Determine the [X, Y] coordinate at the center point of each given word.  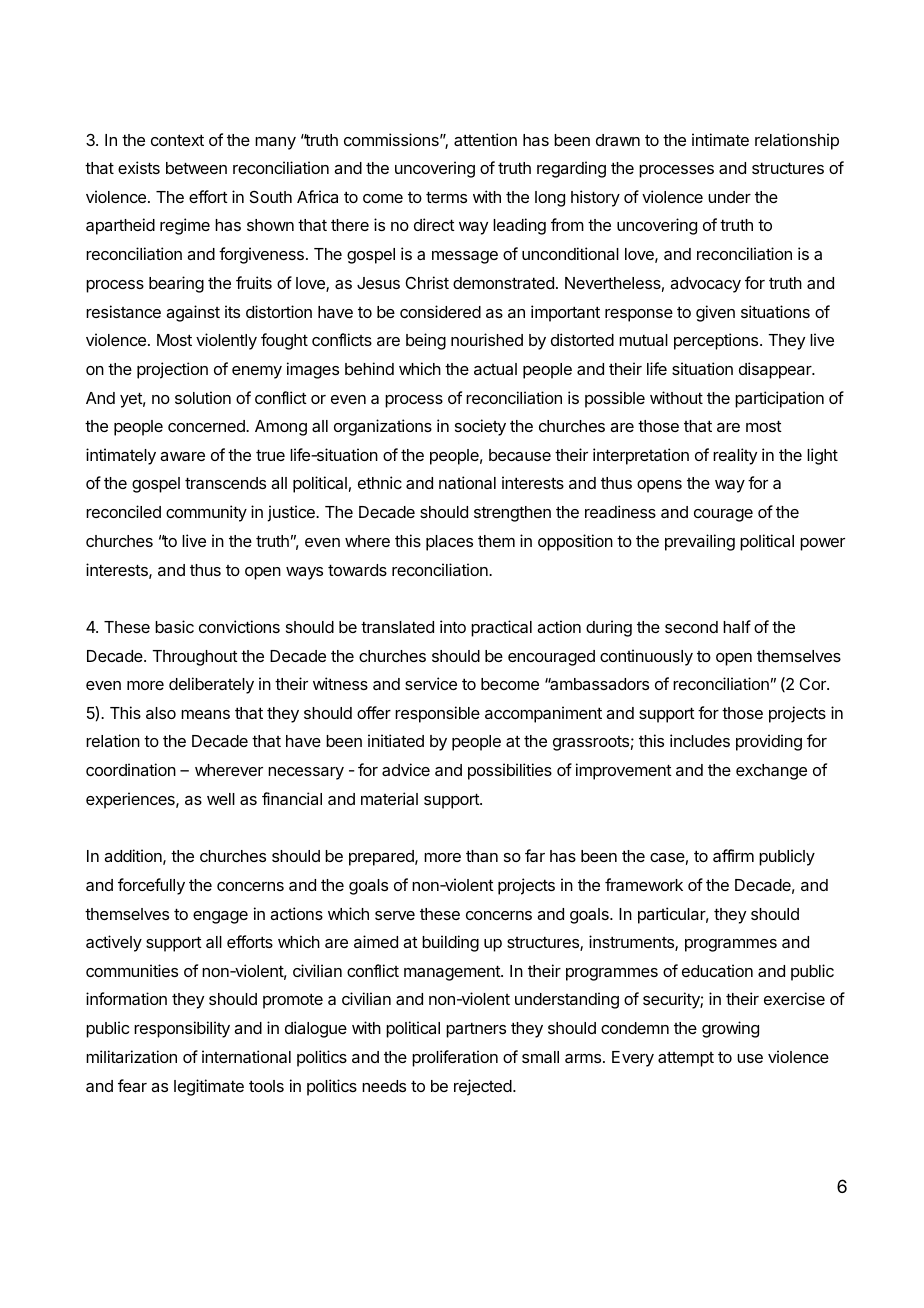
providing [769, 742]
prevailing [700, 542]
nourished [487, 339]
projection [172, 370]
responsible [437, 714]
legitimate [209, 1087]
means [205, 714]
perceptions [717, 341]
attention [485, 139]
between [196, 168]
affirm [733, 855]
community [206, 513]
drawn [618, 140]
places [449, 543]
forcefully [151, 886]
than [482, 856]
